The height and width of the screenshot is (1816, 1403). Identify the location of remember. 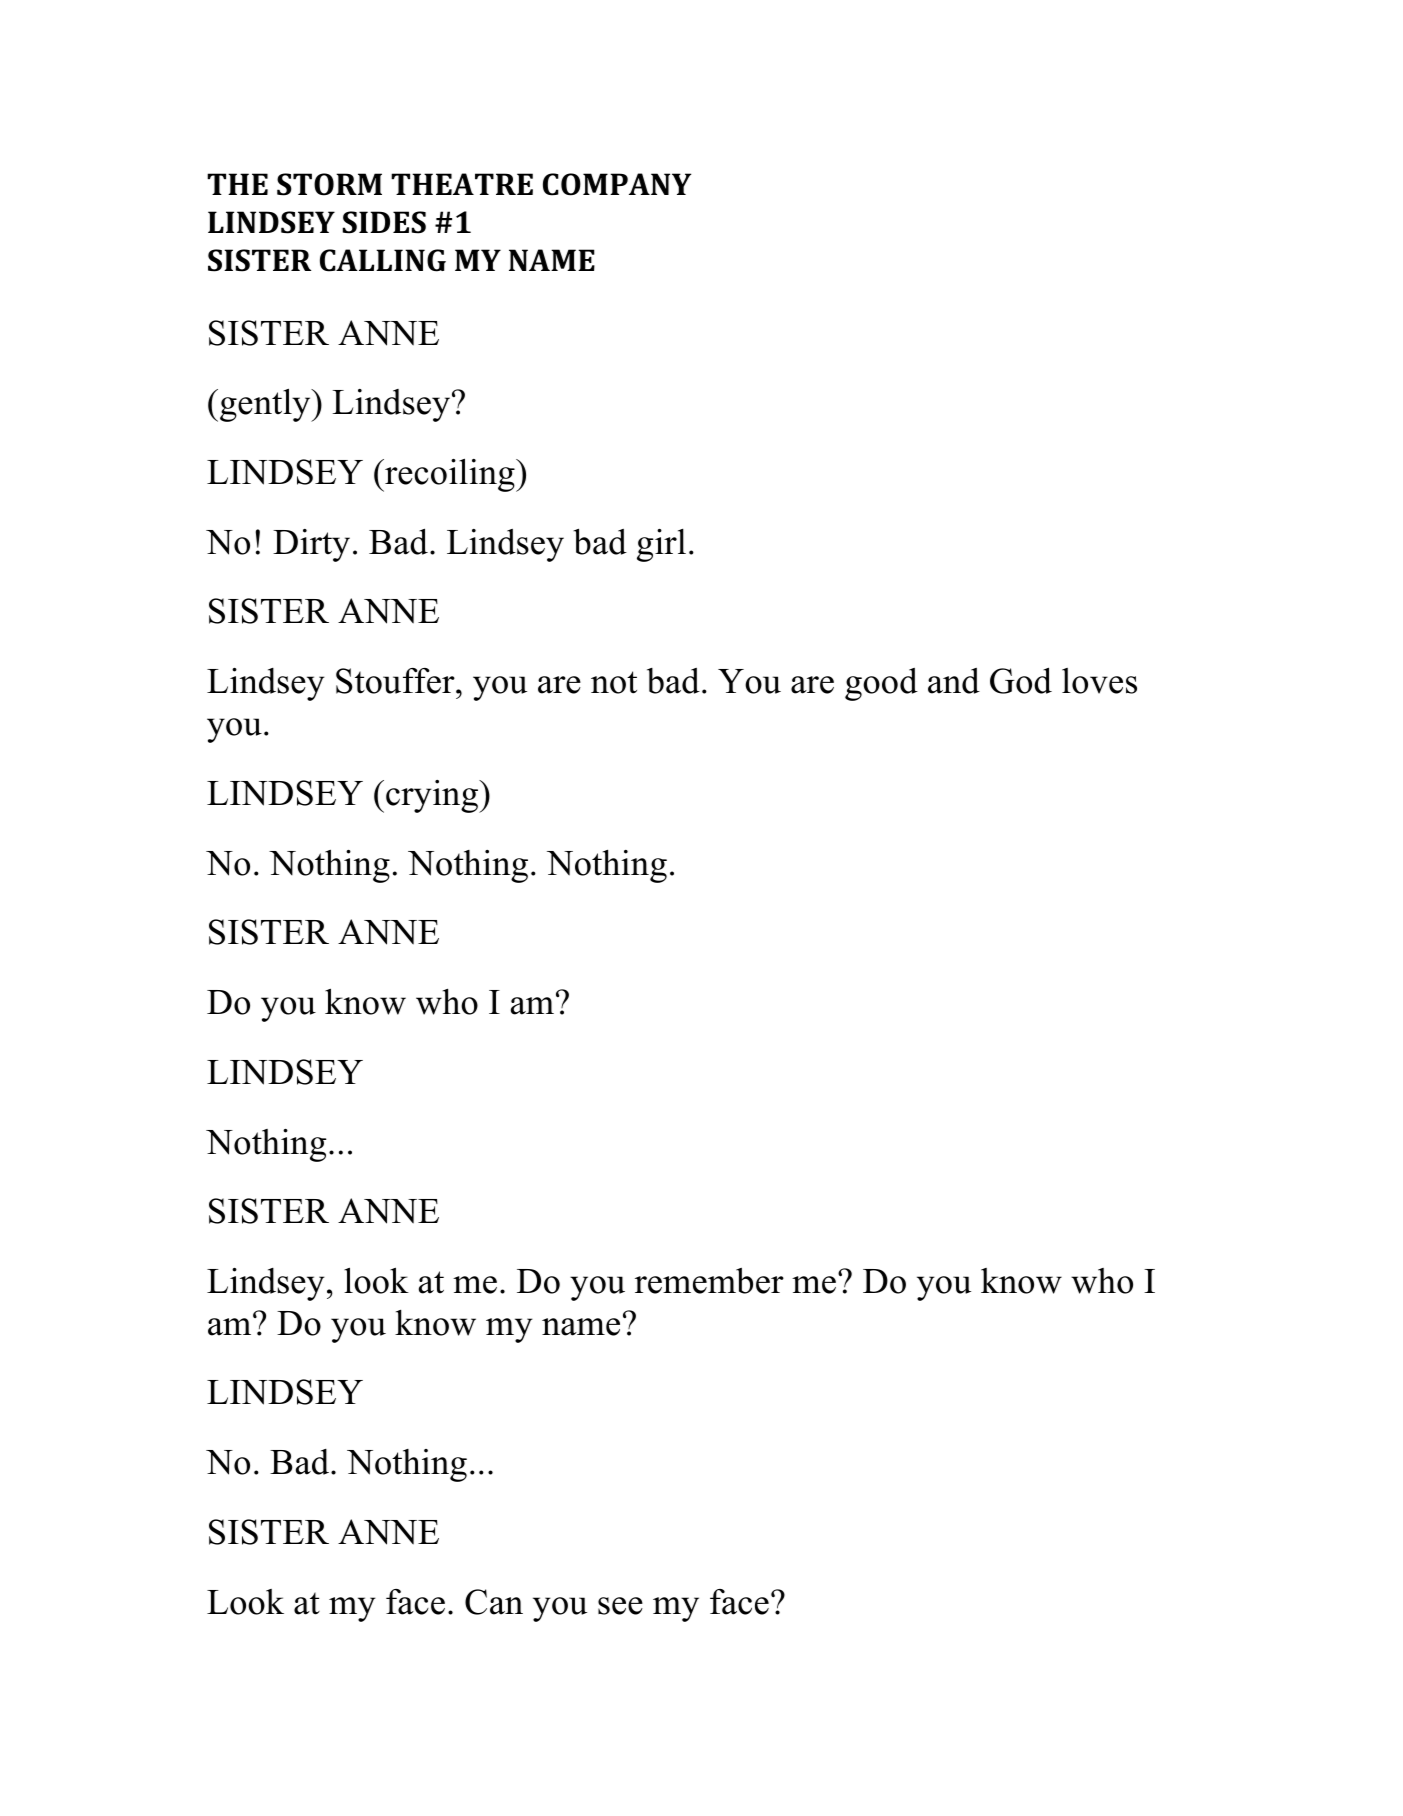
(709, 1281).
